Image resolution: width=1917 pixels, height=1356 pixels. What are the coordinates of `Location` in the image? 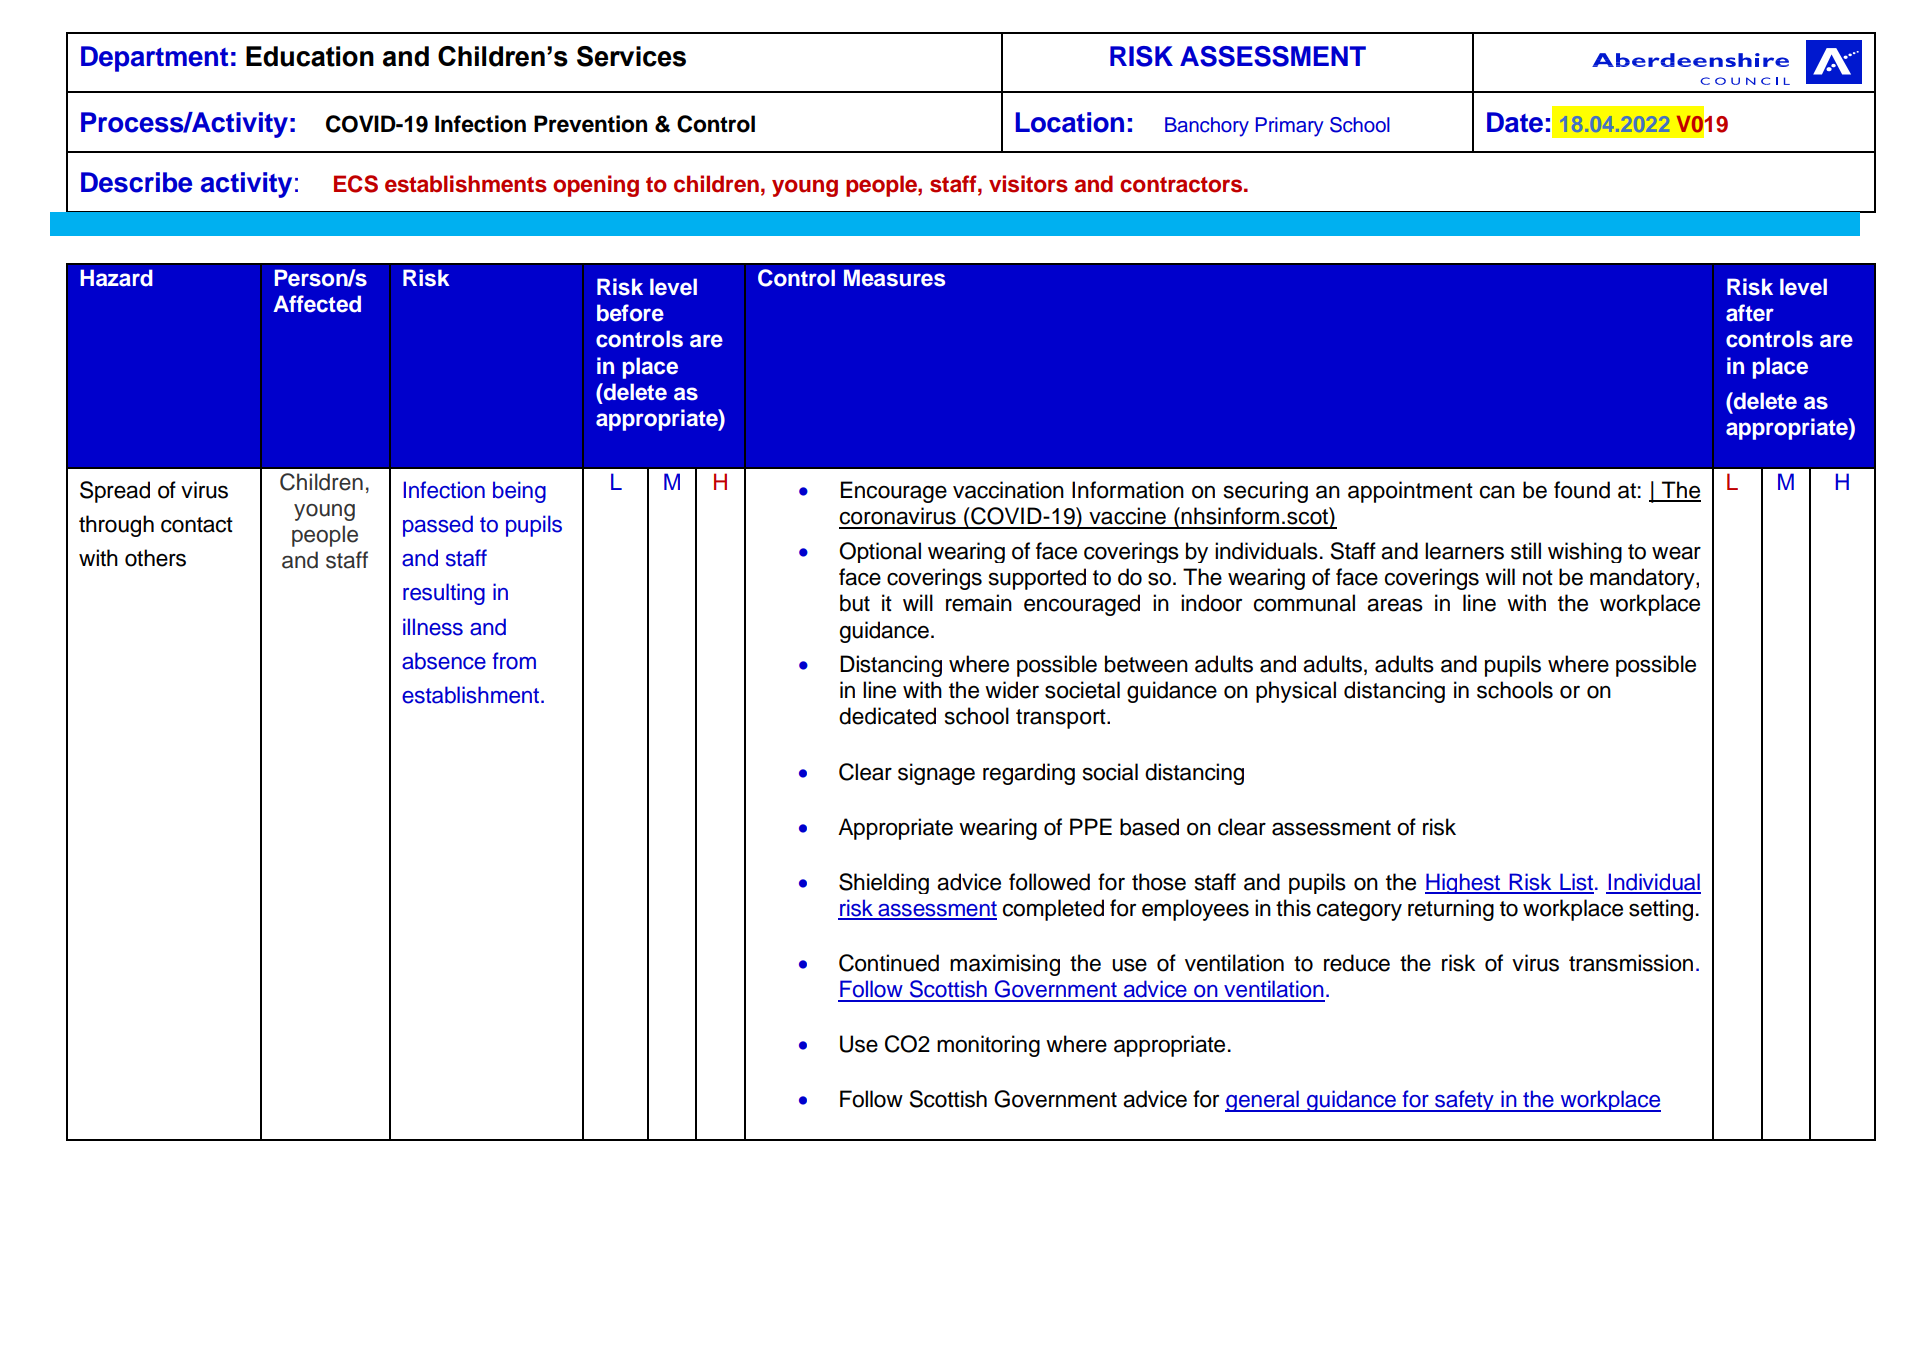 It's located at (1070, 122).
